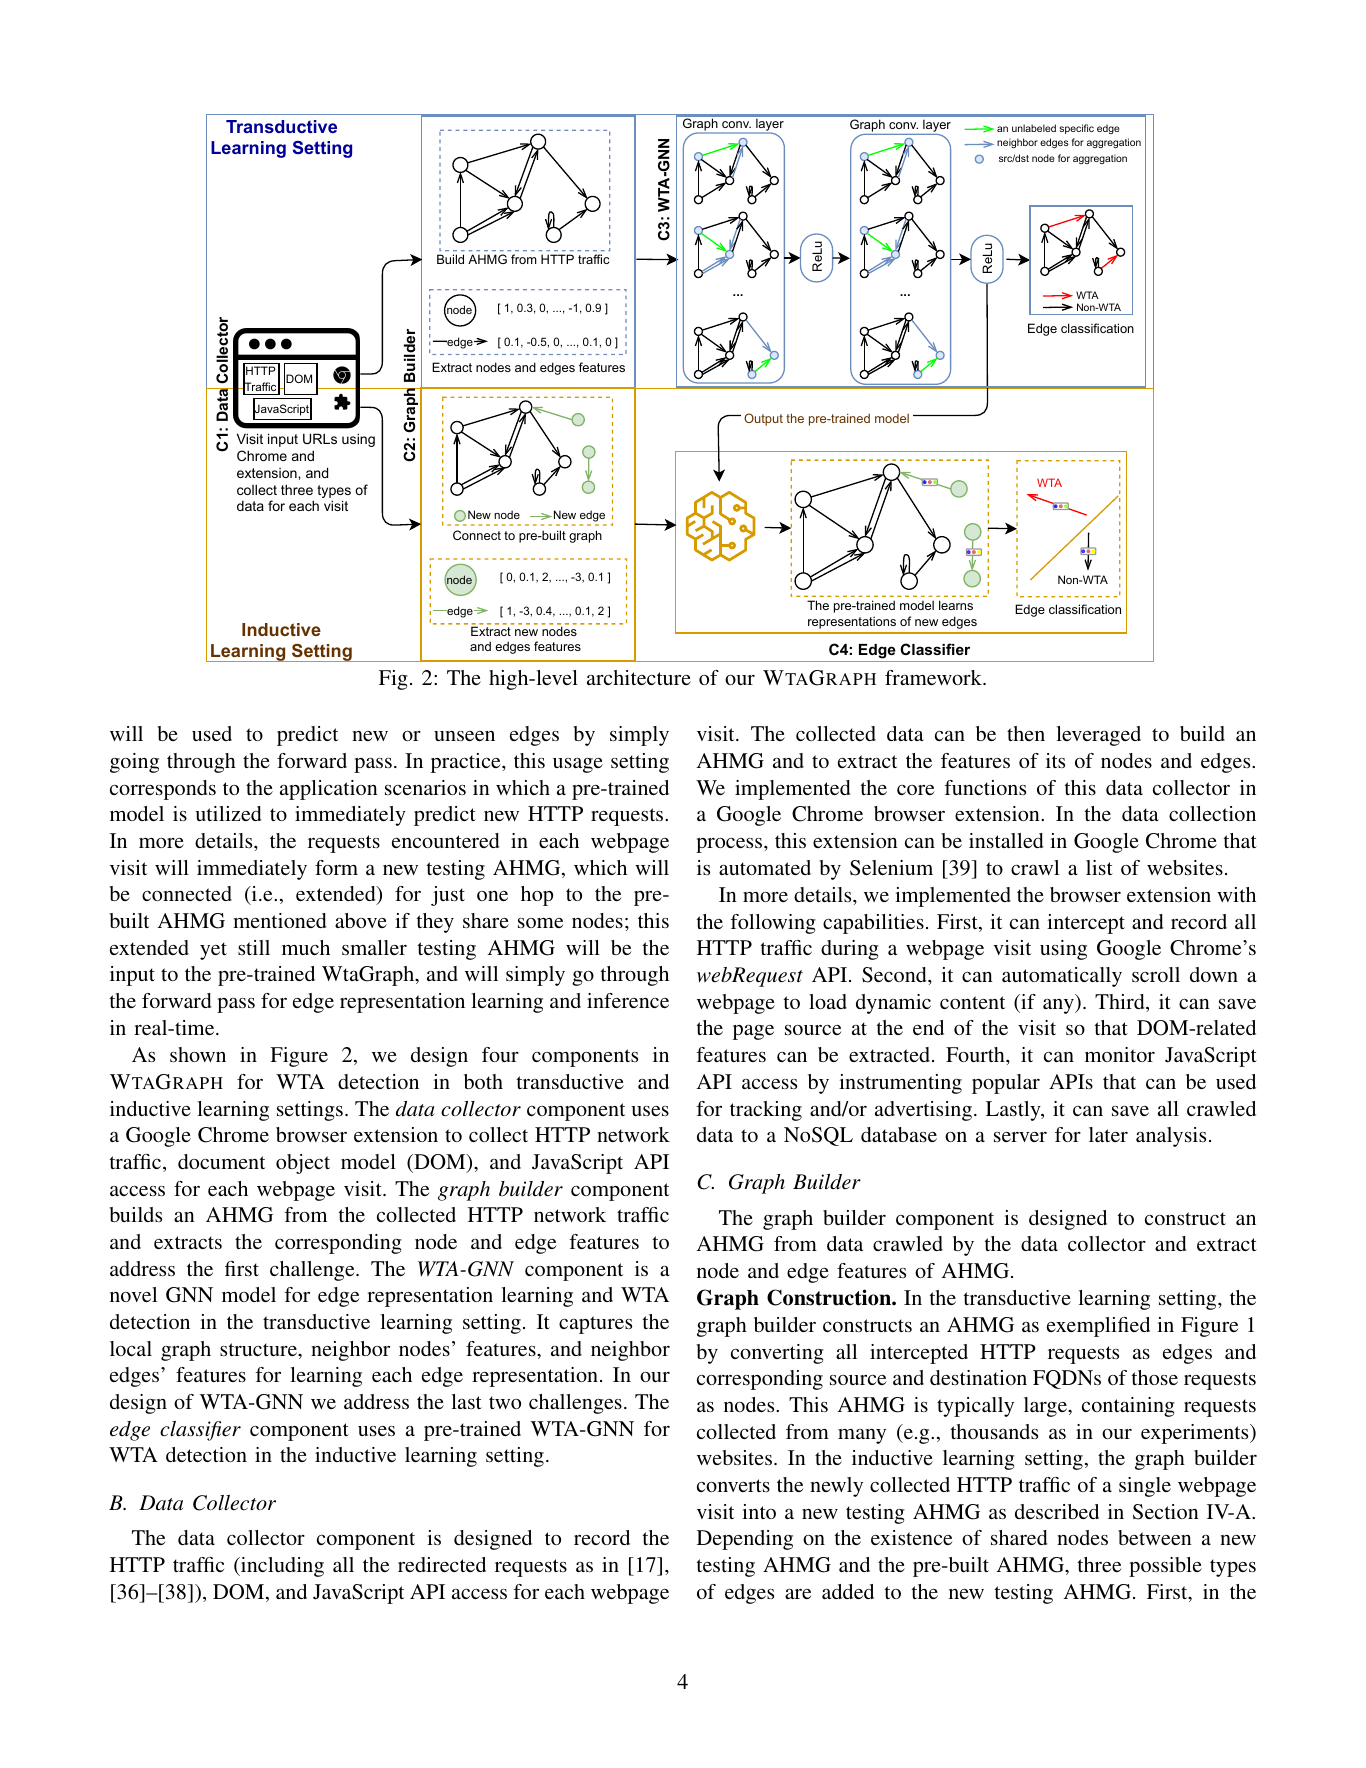  What do you see at coordinates (745, 1540) in the screenshot?
I see `Depending` at bounding box center [745, 1540].
